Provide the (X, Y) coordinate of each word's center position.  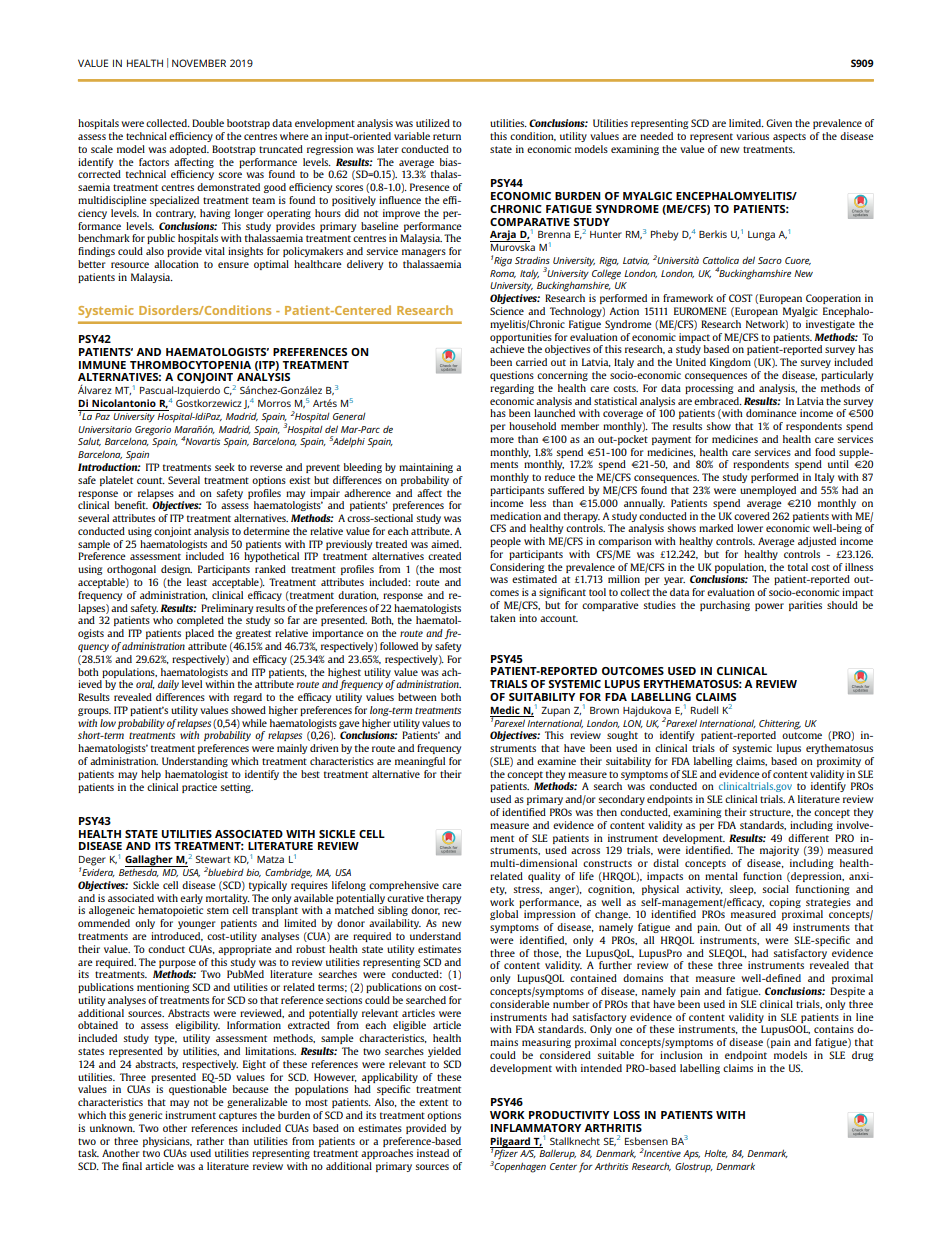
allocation (176, 264)
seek (225, 467)
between (417, 697)
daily (168, 685)
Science (507, 311)
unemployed (768, 491)
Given (779, 123)
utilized (433, 123)
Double (208, 123)
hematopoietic (170, 911)
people (505, 542)
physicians (167, 1142)
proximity (839, 762)
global (504, 915)
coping (785, 903)
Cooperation (833, 299)
